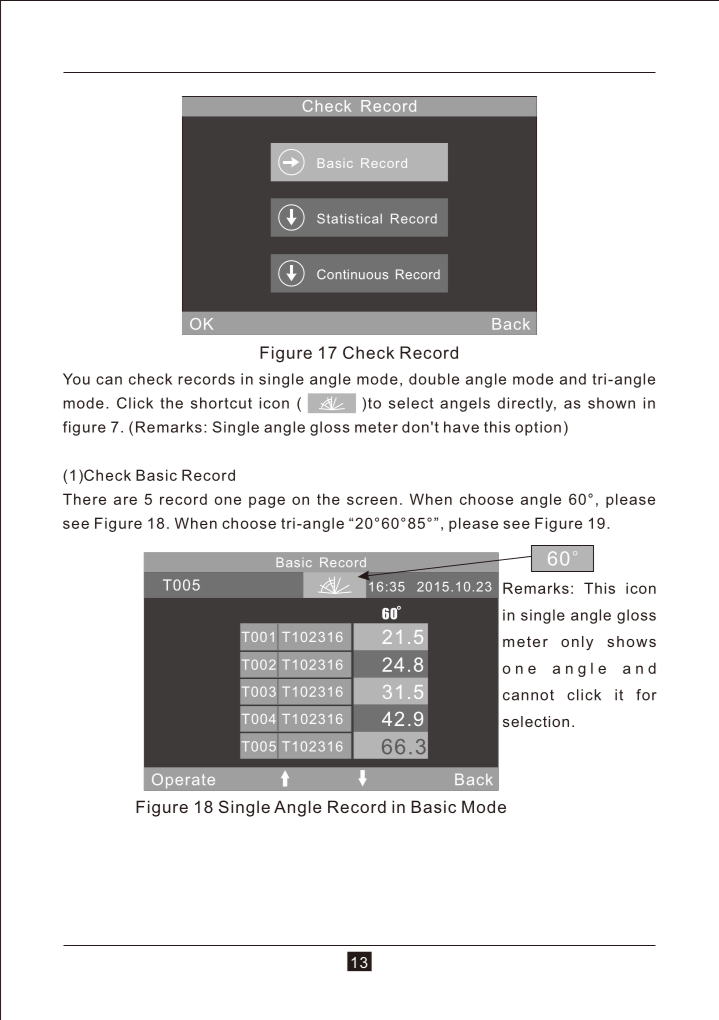 This page has height=1020, width=719. What do you see at coordinates (577, 643) in the page?
I see `only` at bounding box center [577, 643].
